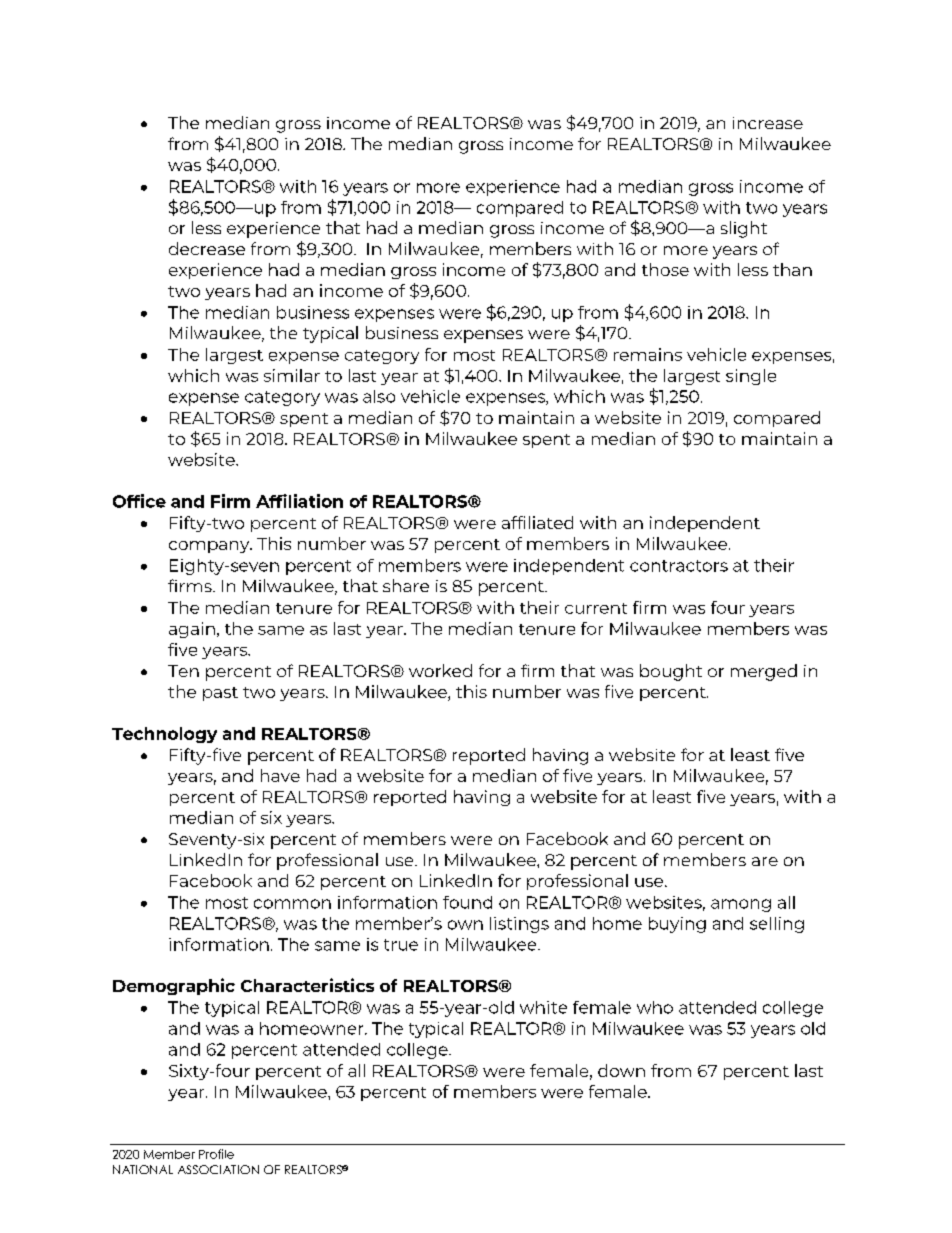 Image resolution: width=952 pixels, height=1233 pixels. What do you see at coordinates (665, 269) in the document?
I see `those` at bounding box center [665, 269].
